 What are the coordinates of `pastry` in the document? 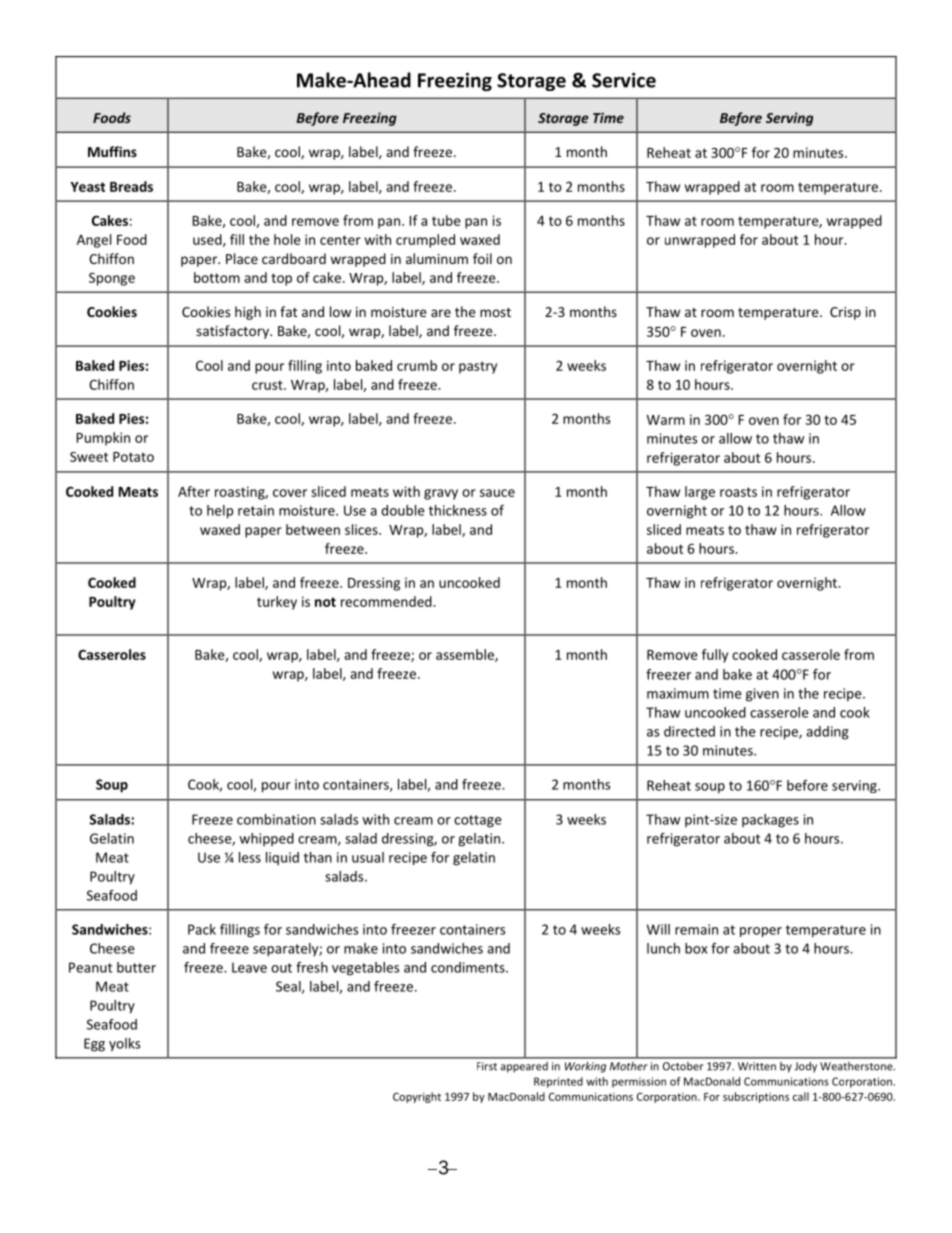 It's located at (478, 367).
